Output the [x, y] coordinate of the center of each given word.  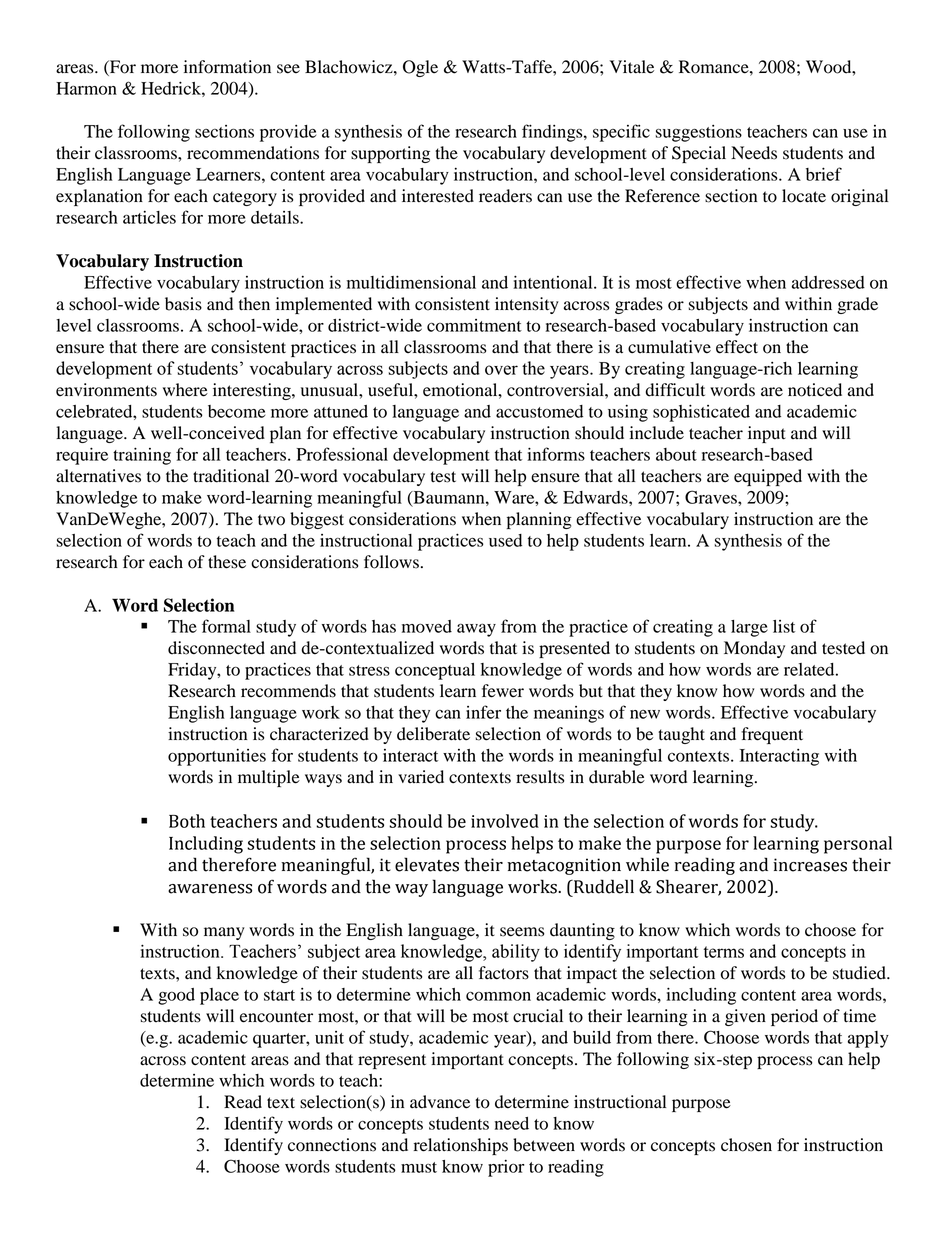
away [476, 630]
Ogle [420, 68]
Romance [715, 67]
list [784, 626]
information [227, 67]
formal [226, 626]
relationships [461, 1146]
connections [332, 1145]
